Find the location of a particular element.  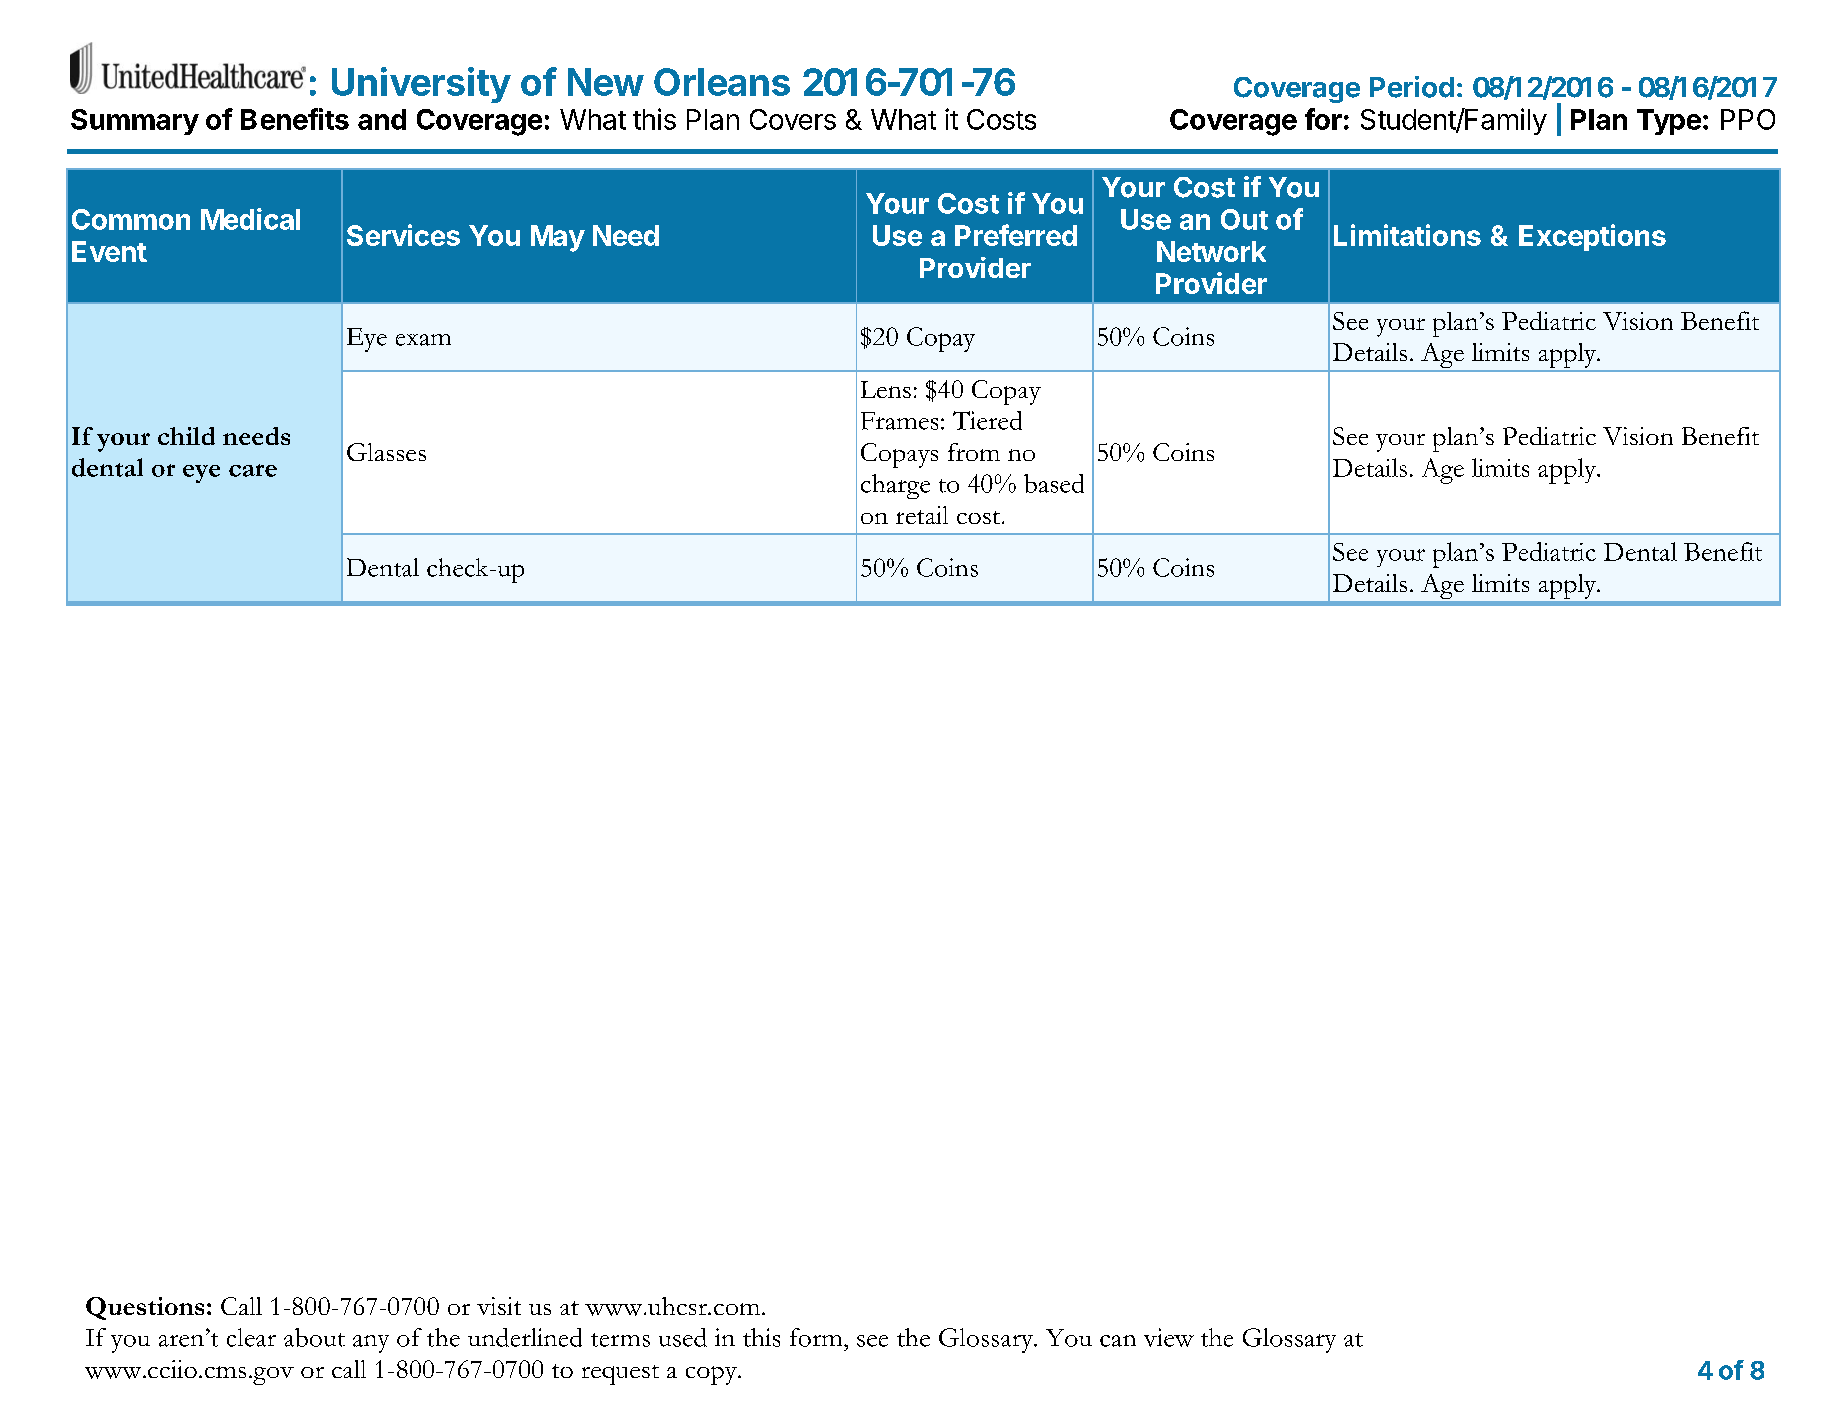

and is located at coordinates (382, 119).
